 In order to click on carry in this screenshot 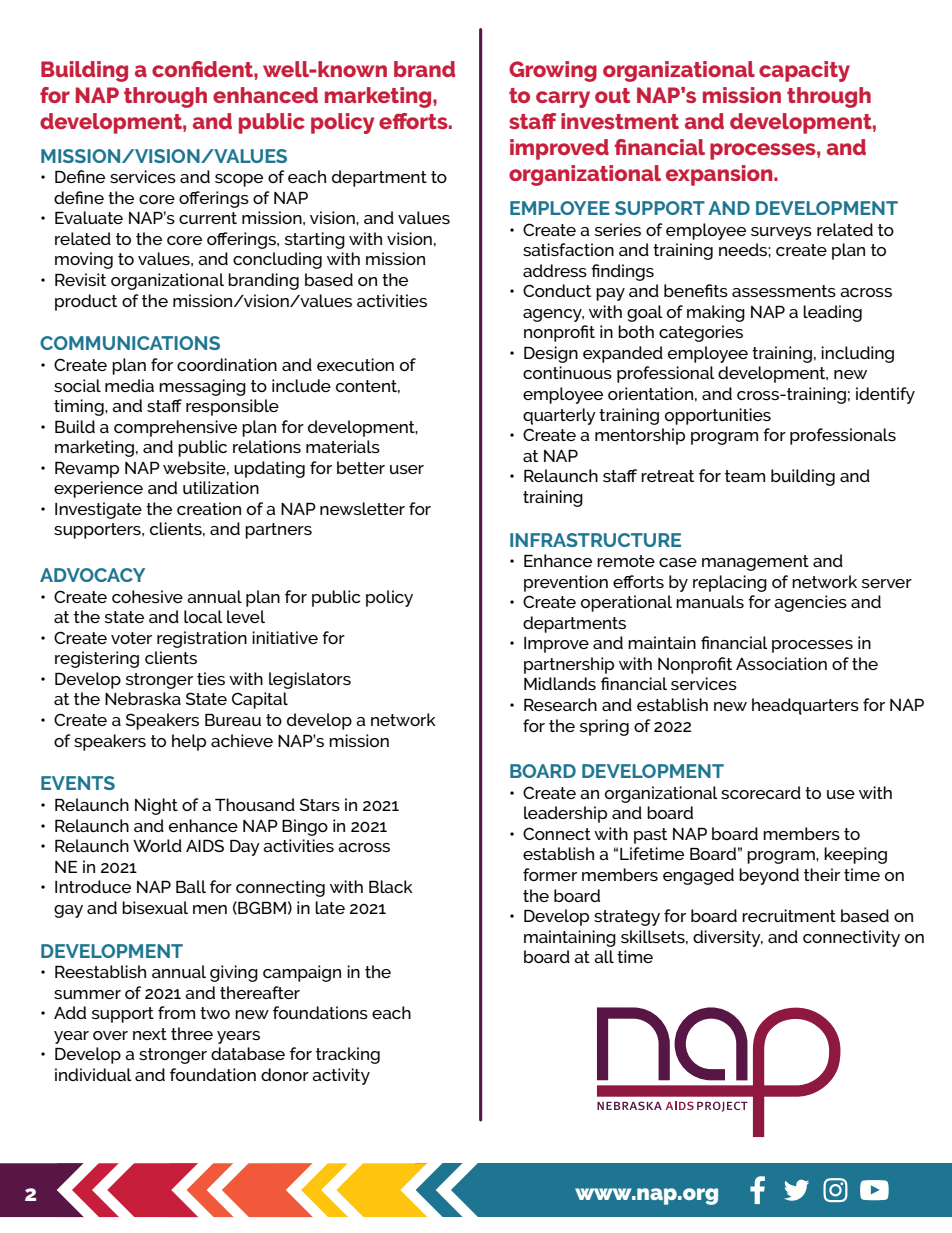, I will do `click(563, 99)`.
